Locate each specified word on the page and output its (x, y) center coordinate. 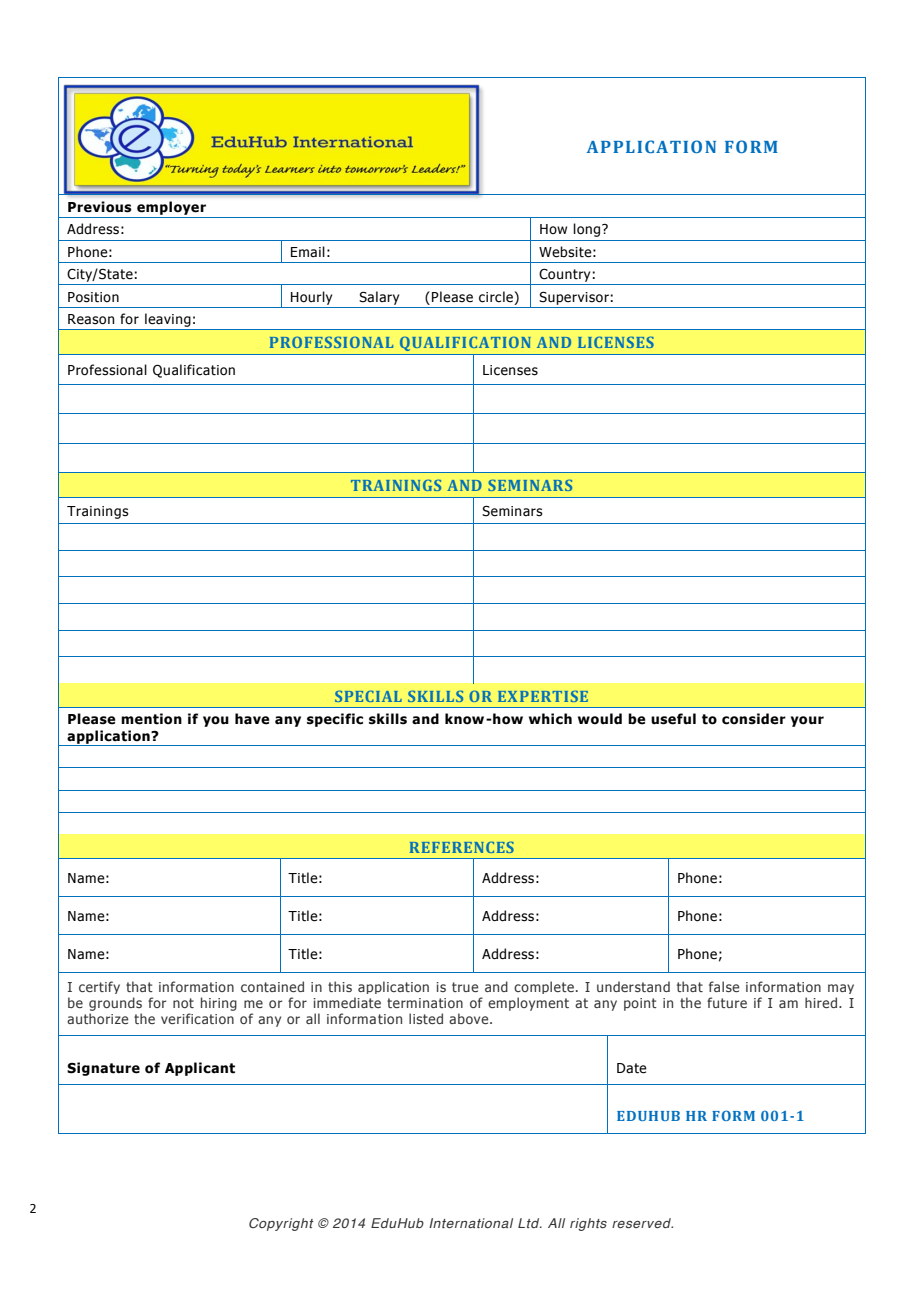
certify (99, 987)
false (724, 986)
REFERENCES (462, 847)
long (588, 230)
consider (754, 719)
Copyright (281, 1224)
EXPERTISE (543, 696)
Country (564, 275)
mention (151, 719)
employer (171, 208)
